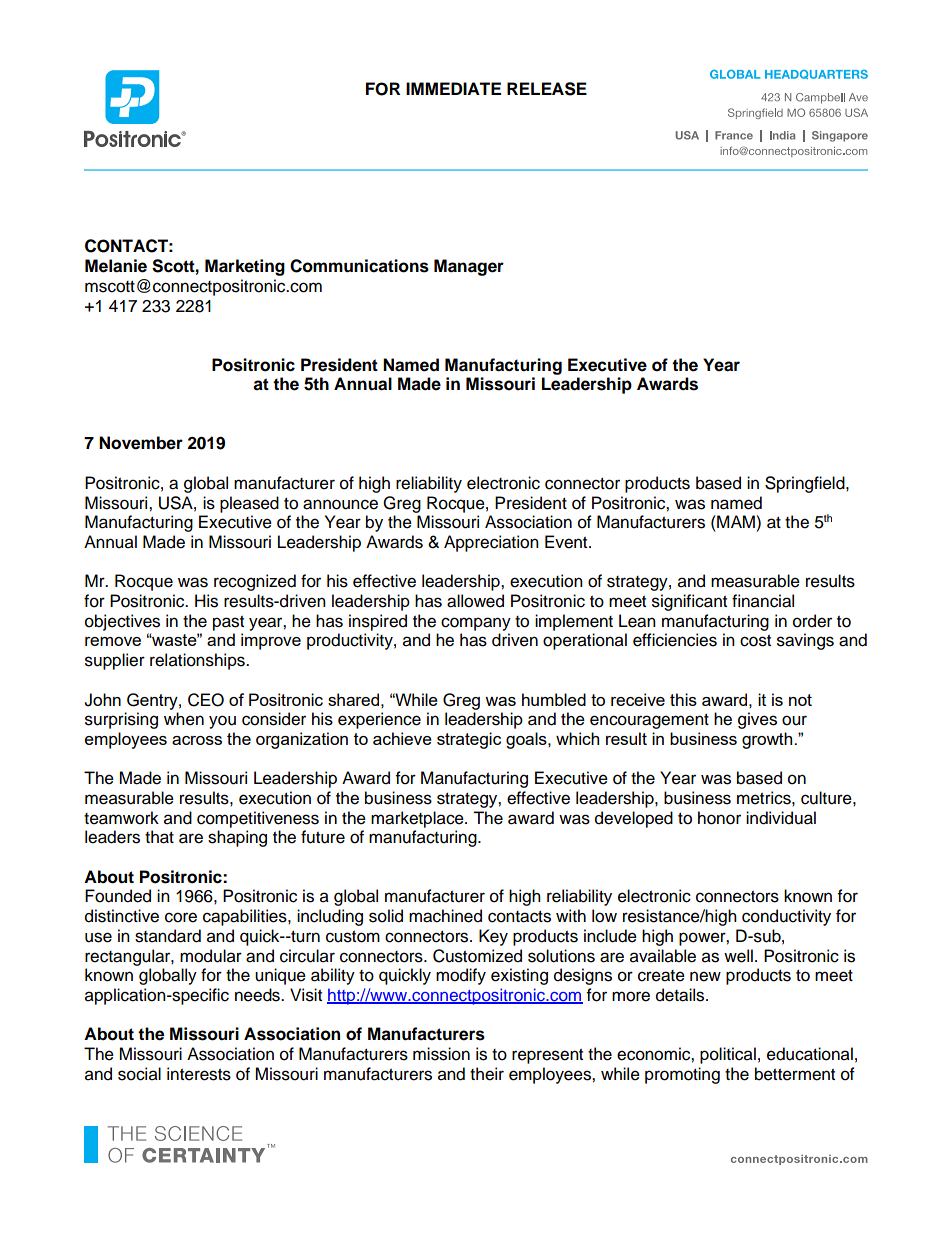 This screenshot has height=1233, width=952. I want to click on interests, so click(199, 1074).
